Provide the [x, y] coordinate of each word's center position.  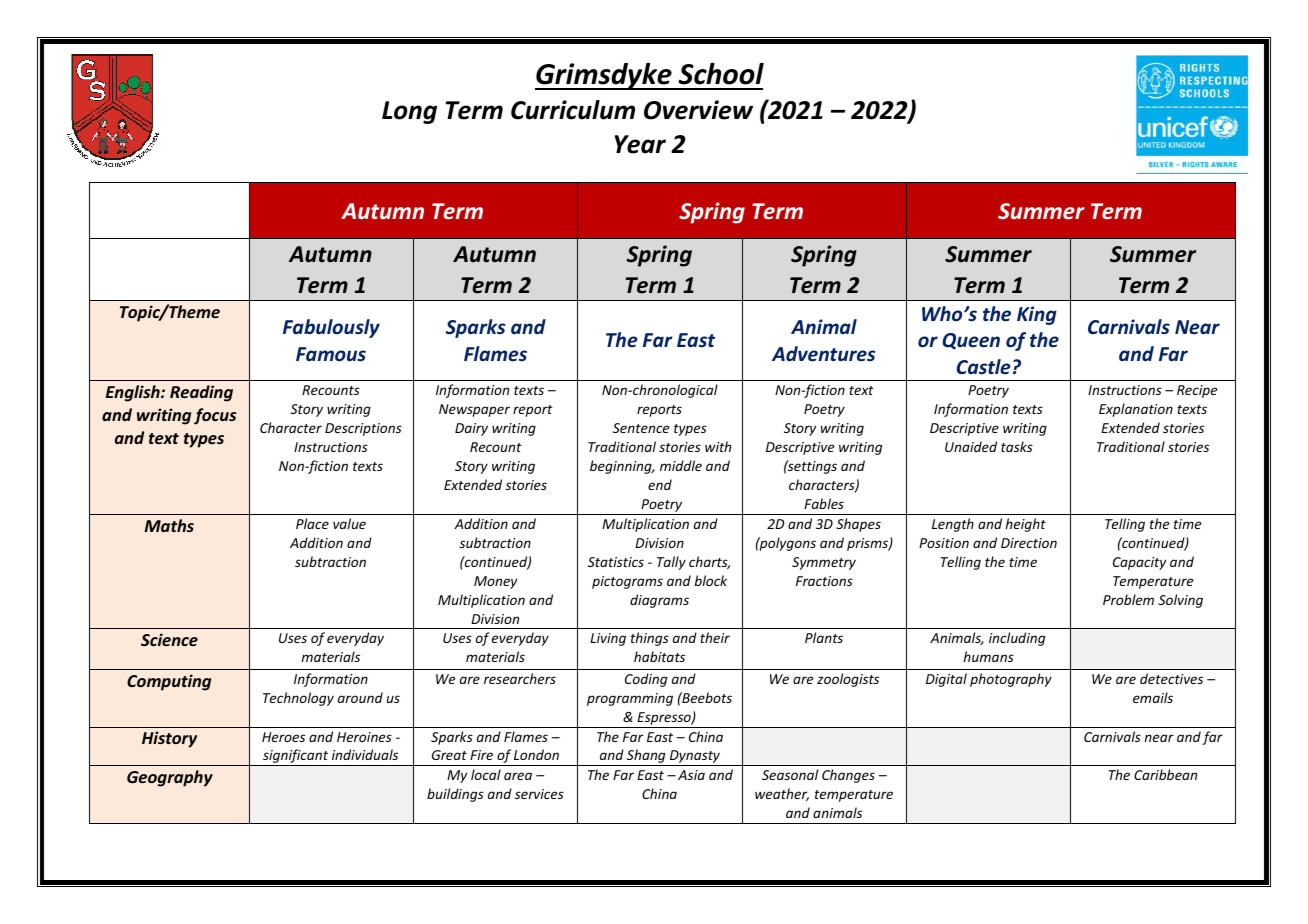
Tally [671, 563]
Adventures [823, 354]
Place [312, 523]
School [721, 74]
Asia [691, 775]
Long [409, 112]
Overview [698, 110]
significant [296, 757]
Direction [1029, 543]
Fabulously [331, 328]
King [1037, 315]
